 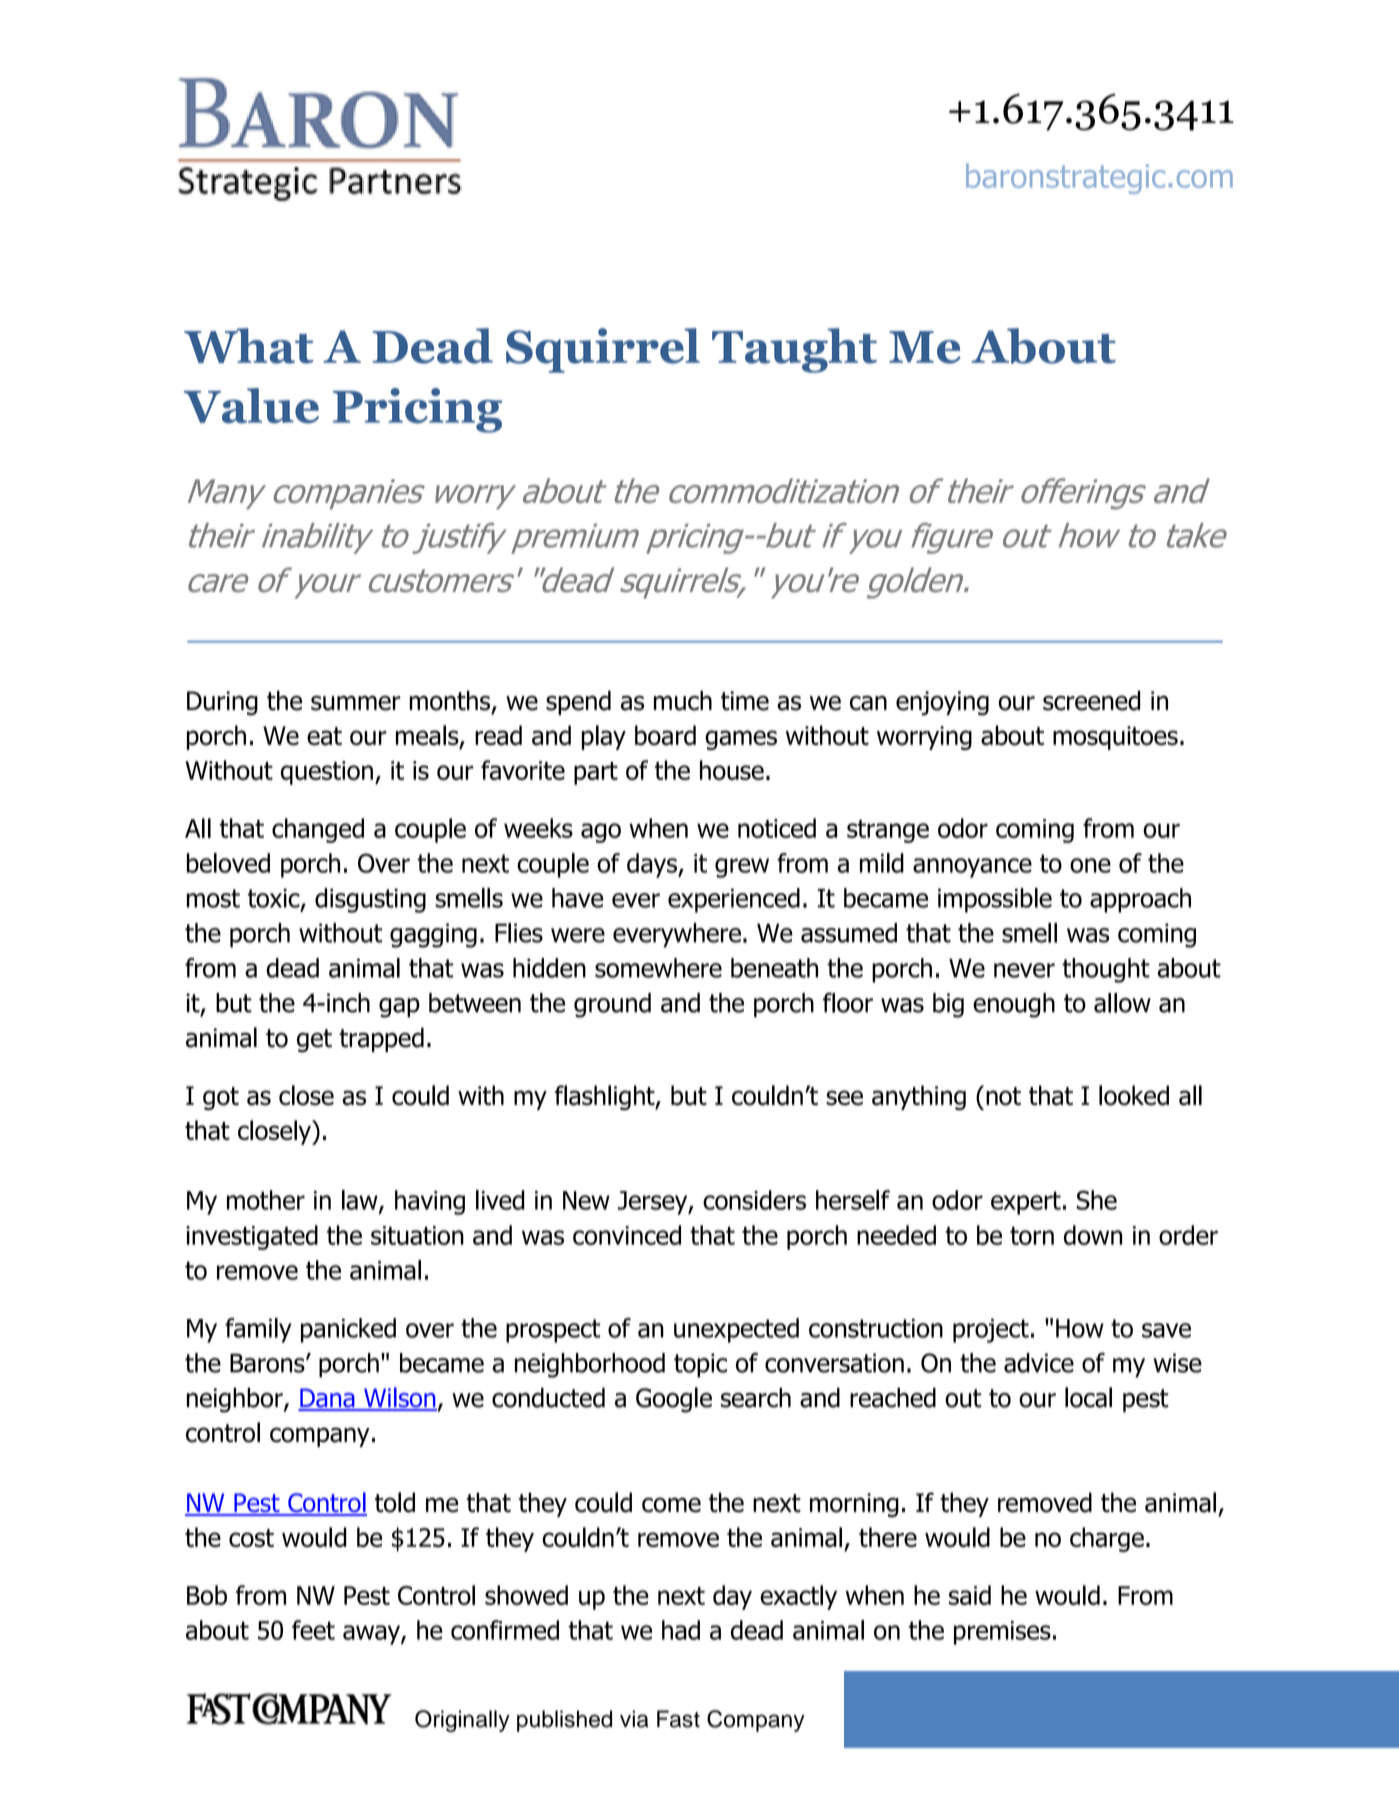 What do you see at coordinates (313, 1630) in the screenshot?
I see `feet` at bounding box center [313, 1630].
